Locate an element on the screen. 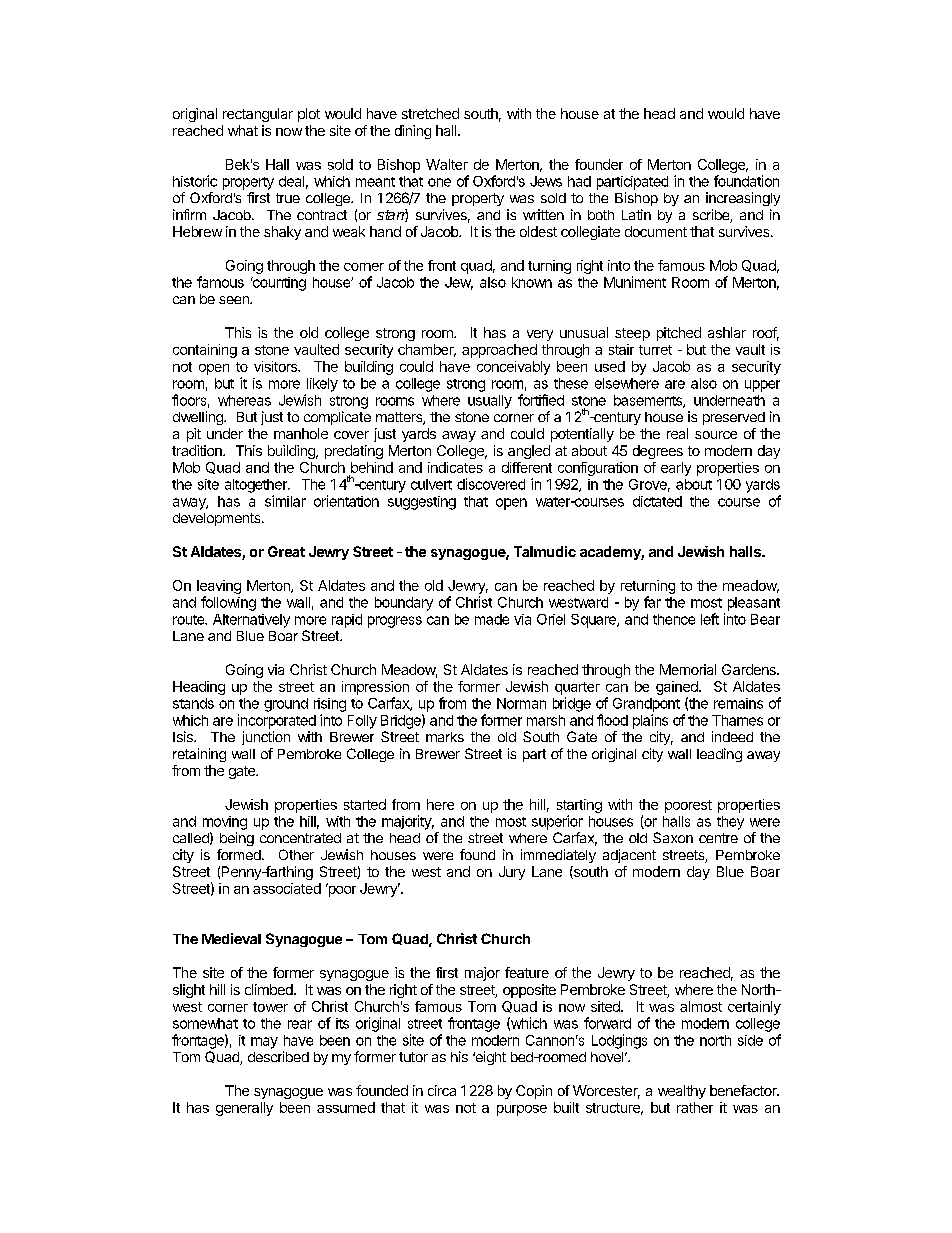 The width and height of the screenshot is (952, 1233). wealthy is located at coordinates (682, 1092).
